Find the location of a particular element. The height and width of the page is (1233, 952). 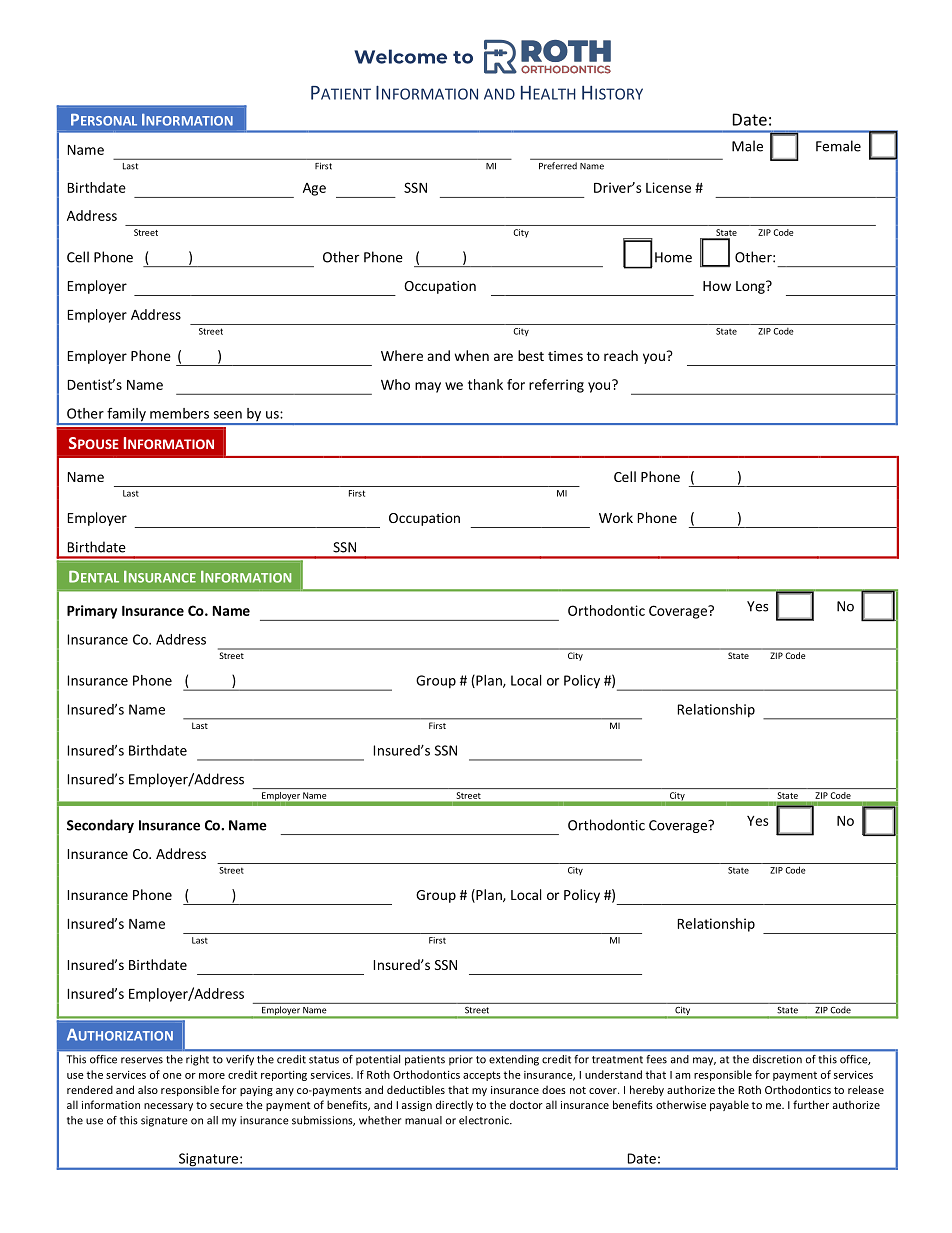

necessary is located at coordinates (168, 1107).
